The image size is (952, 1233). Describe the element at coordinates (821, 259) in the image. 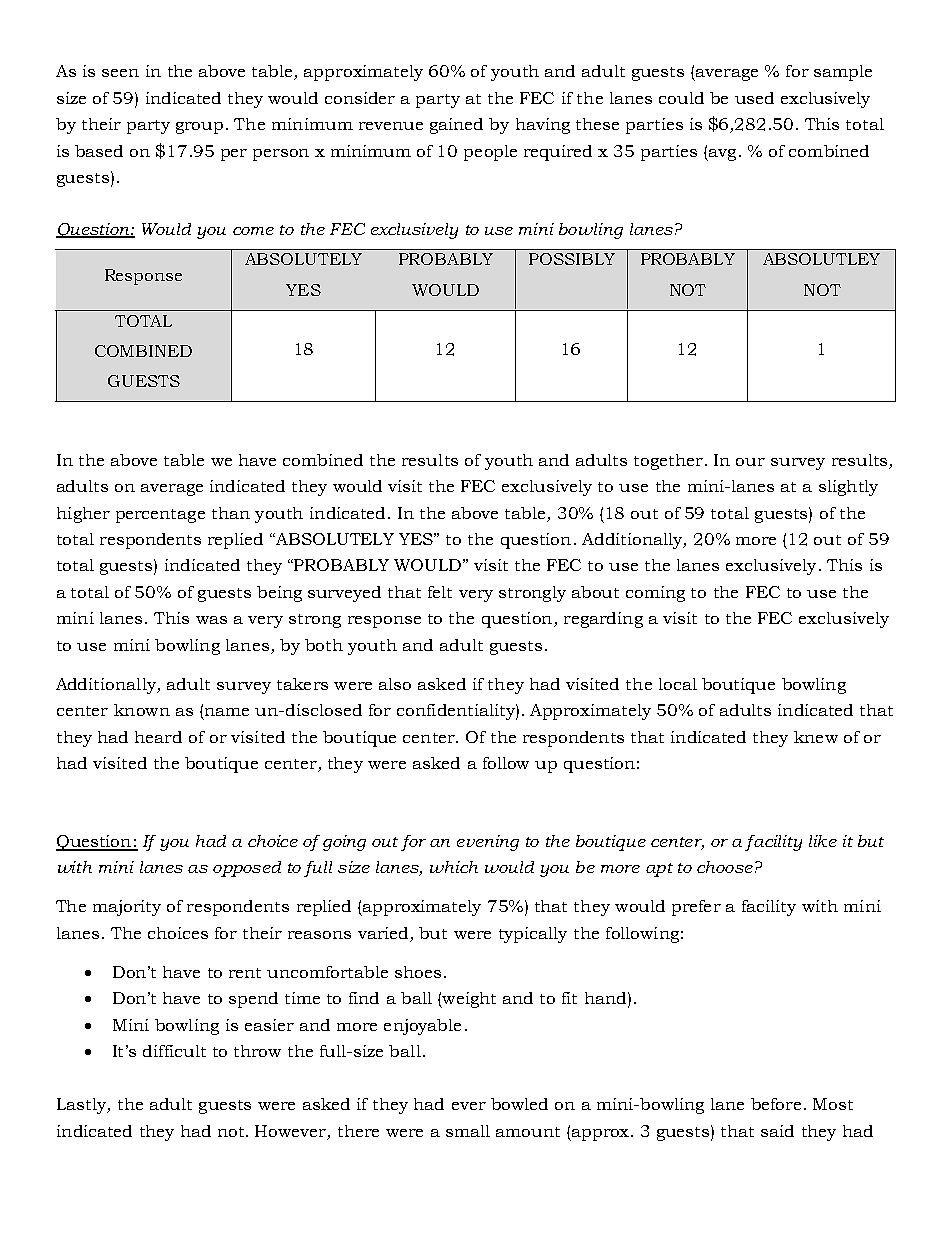

I see `ABSOLUTLEY` at that location.
